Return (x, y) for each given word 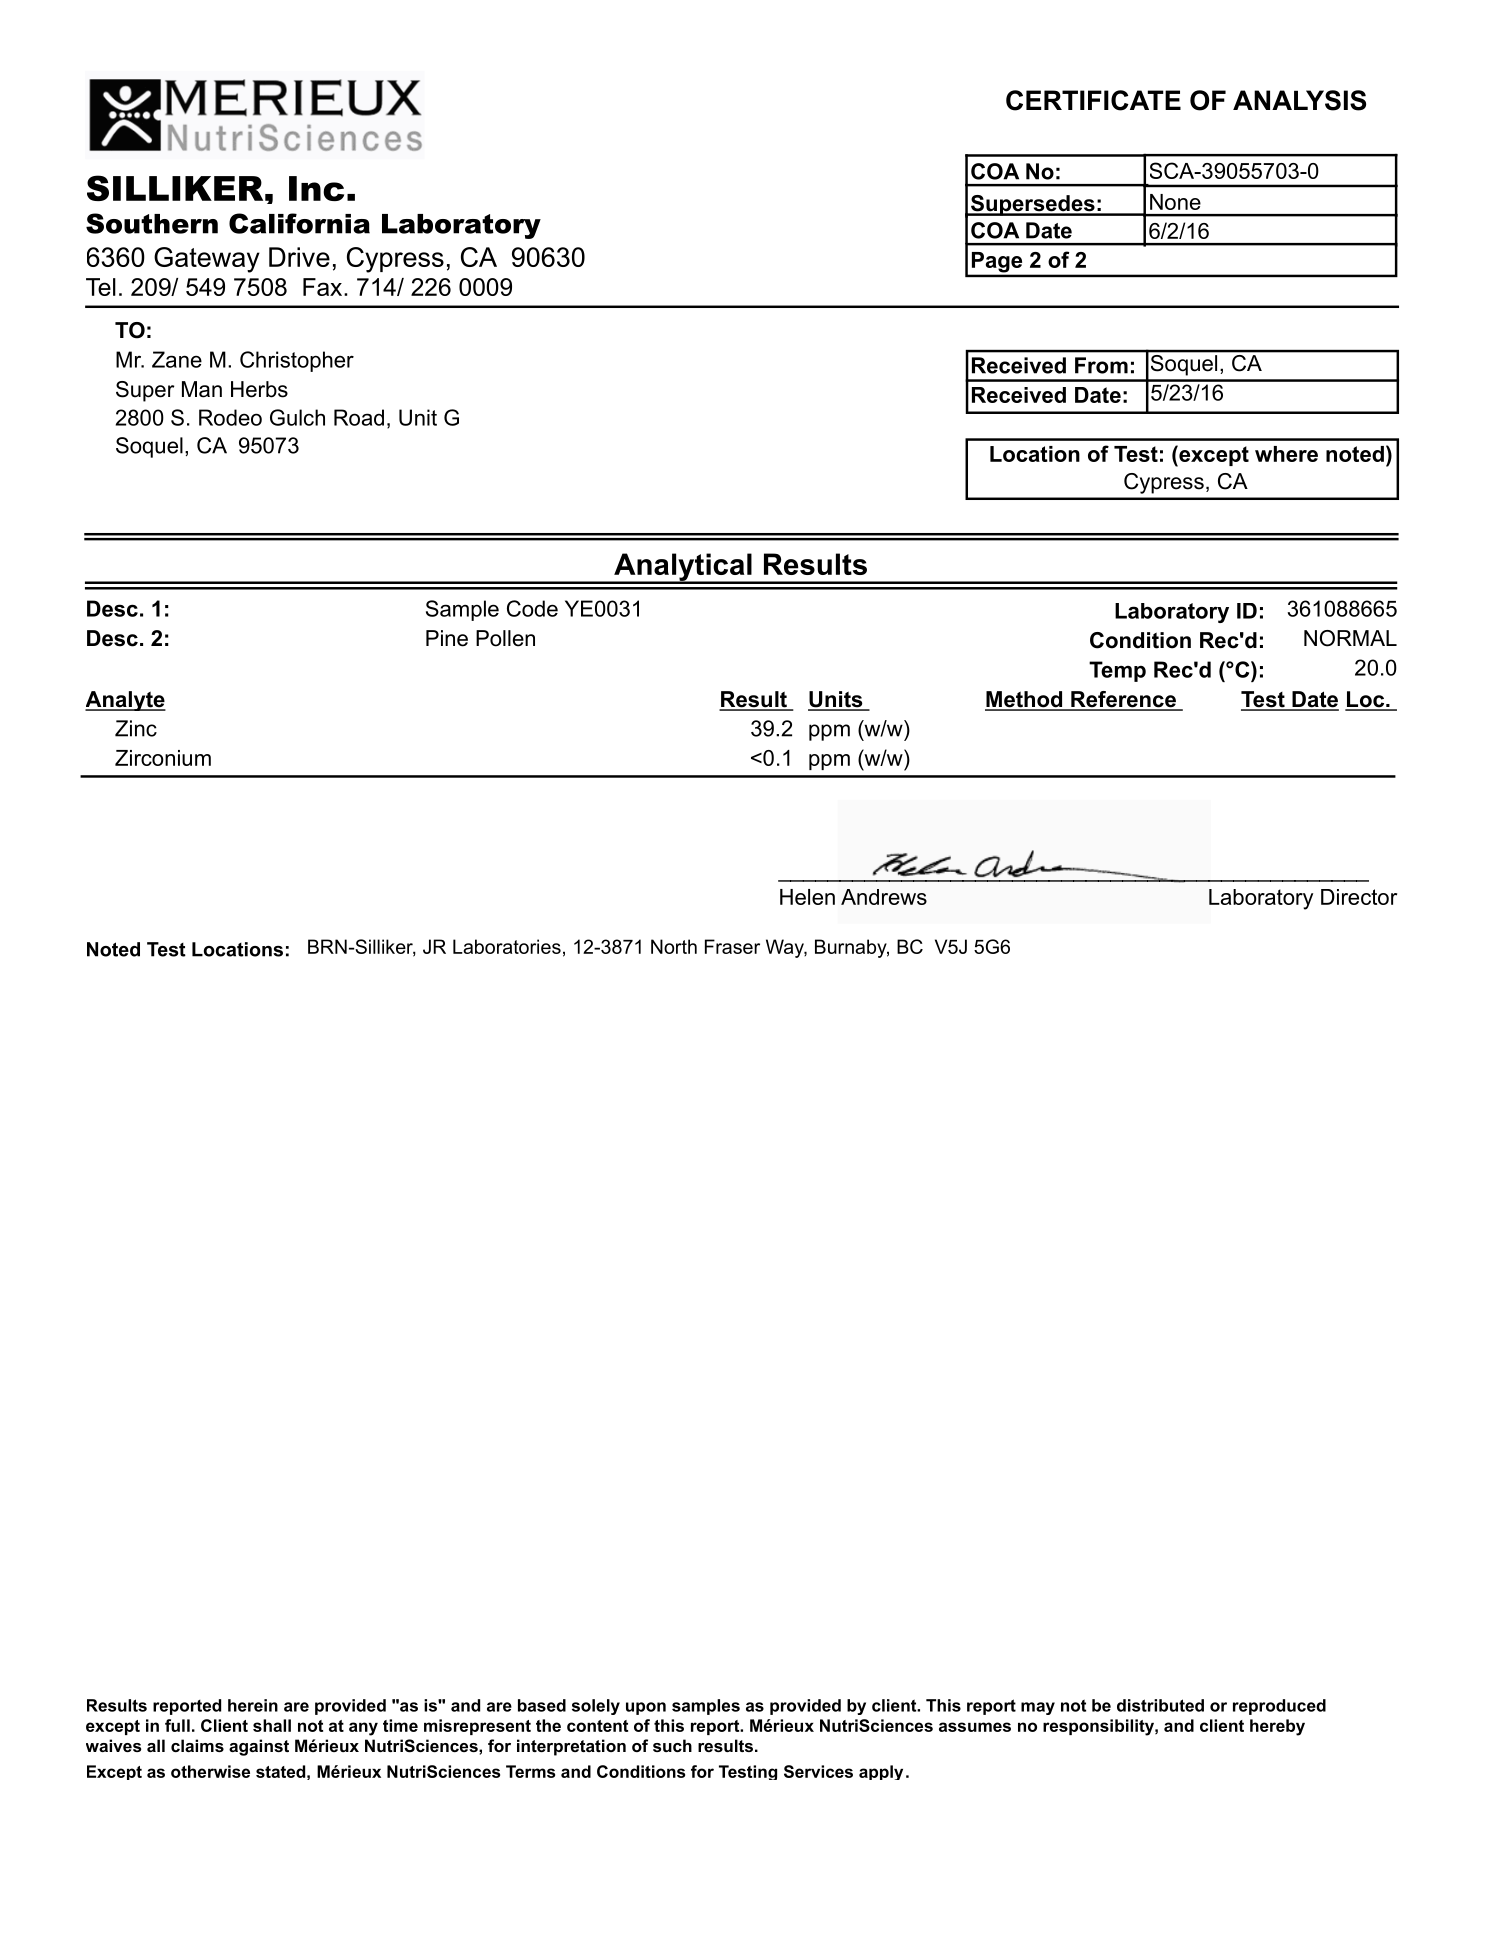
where (1286, 454)
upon (646, 1708)
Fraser (732, 946)
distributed (1160, 1705)
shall (272, 1725)
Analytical (683, 568)
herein (253, 1705)
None (1175, 202)
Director (1359, 897)
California (299, 223)
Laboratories (507, 946)
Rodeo (230, 417)
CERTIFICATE (1093, 100)
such (672, 1745)
